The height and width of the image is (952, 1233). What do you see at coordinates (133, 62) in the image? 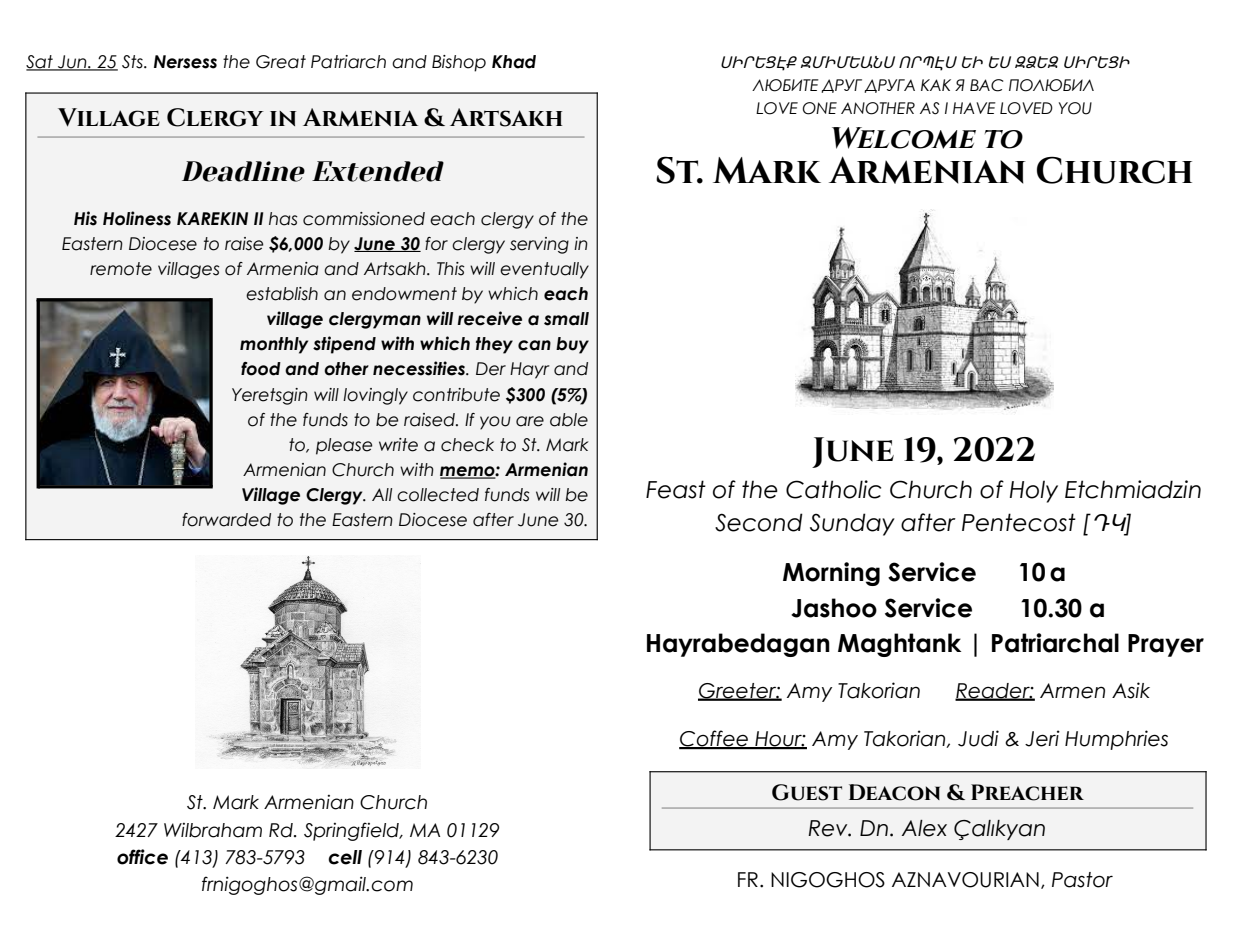
I see `Sts` at bounding box center [133, 62].
